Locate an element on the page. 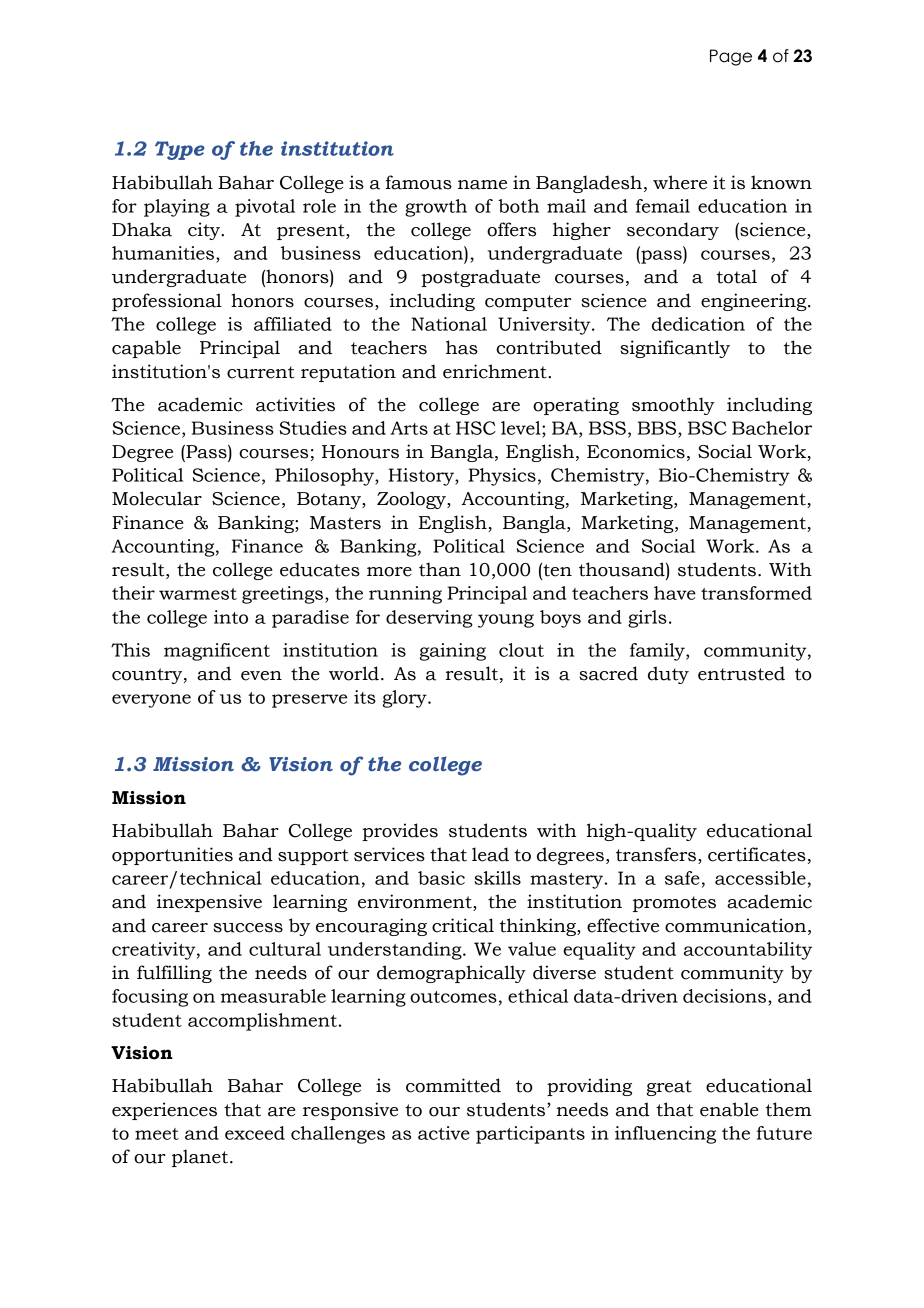 The image size is (924, 1308). BSC is located at coordinates (707, 428).
